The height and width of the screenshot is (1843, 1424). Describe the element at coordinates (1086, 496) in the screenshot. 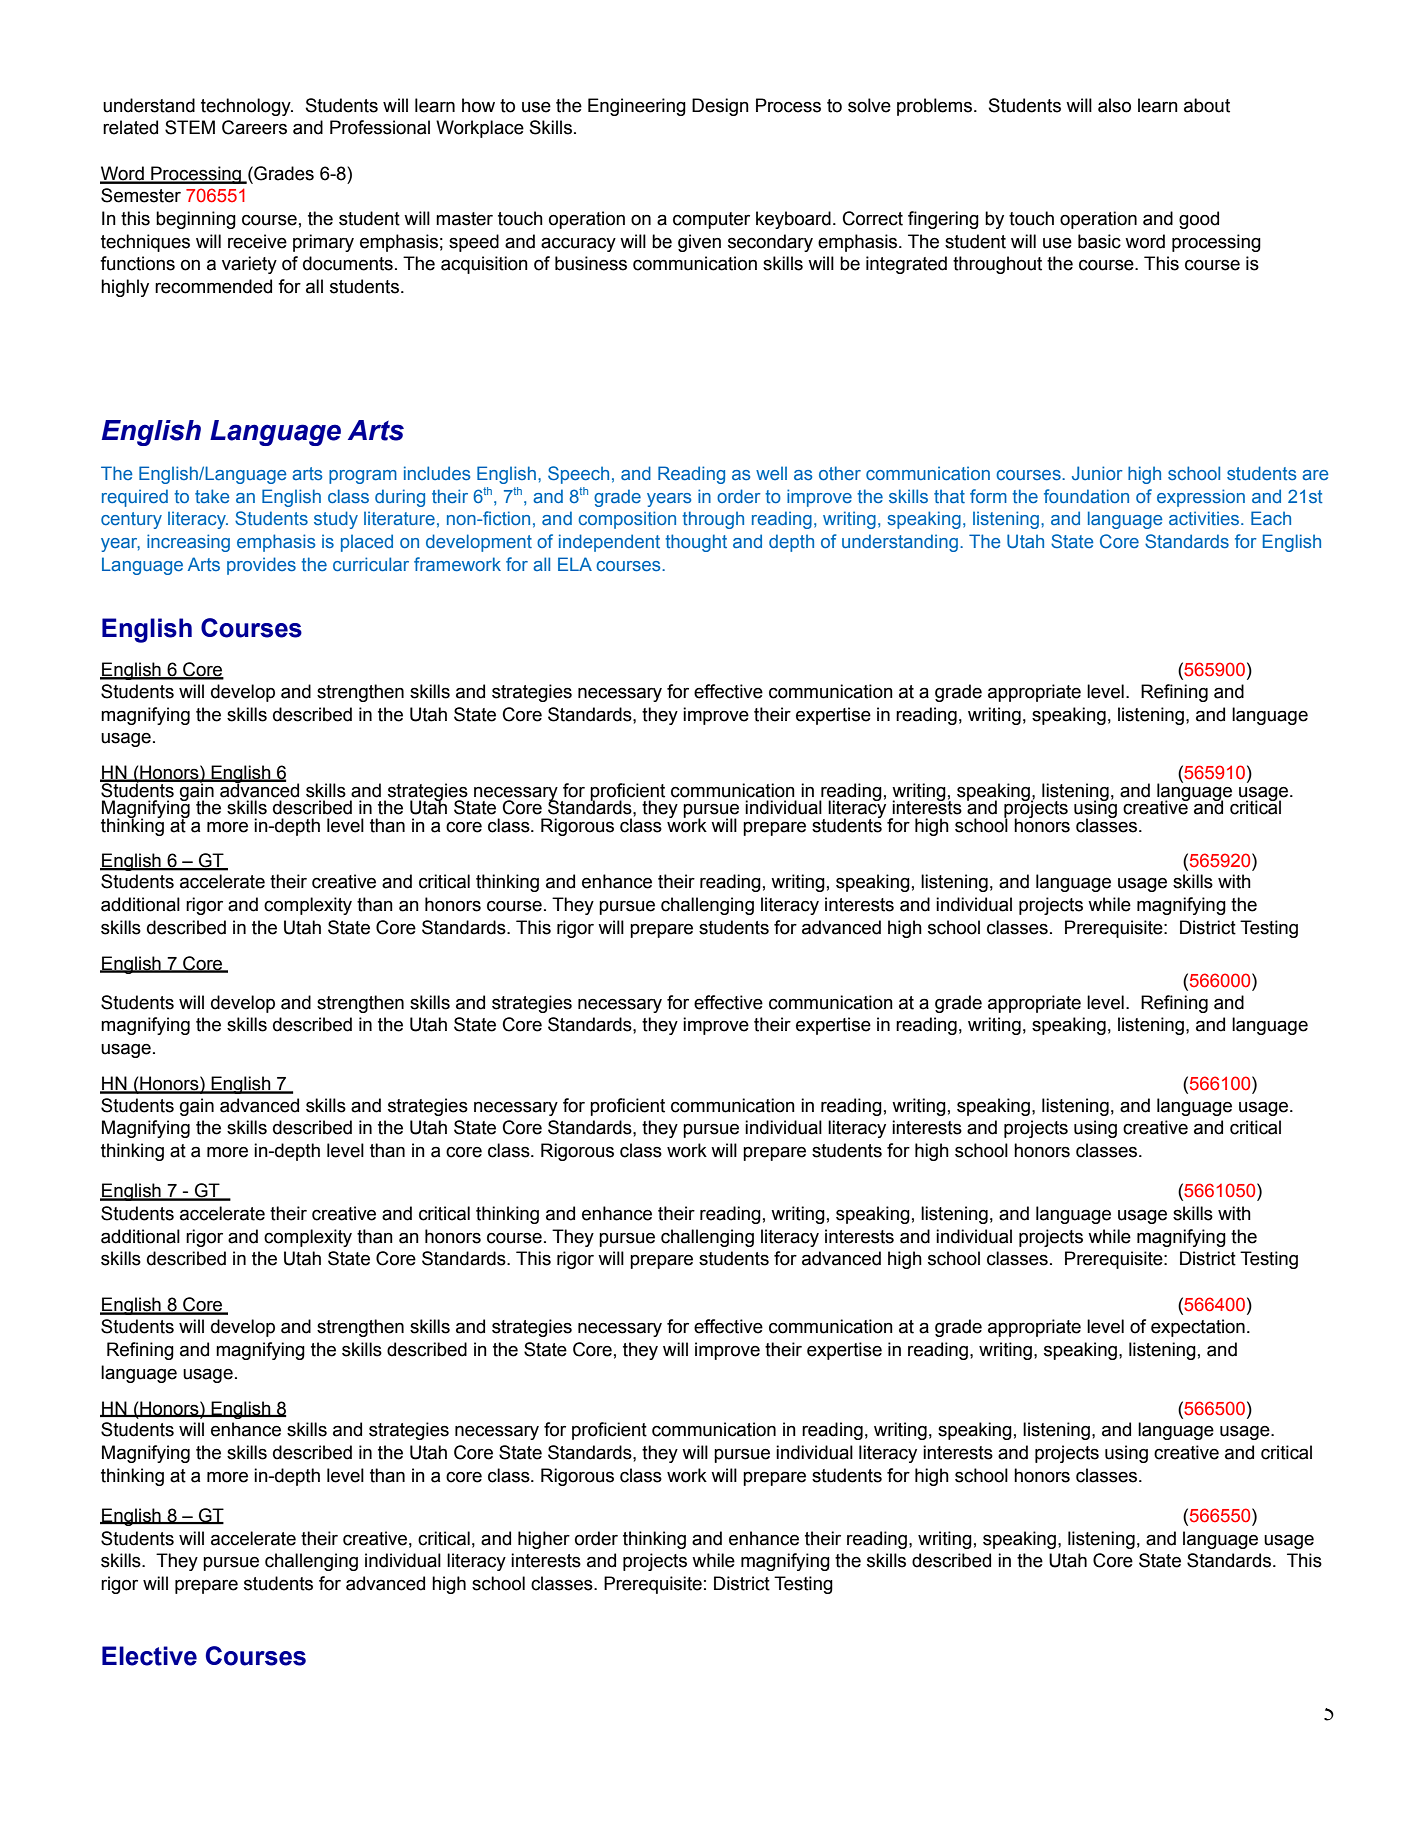

I see `foundation` at that location.
